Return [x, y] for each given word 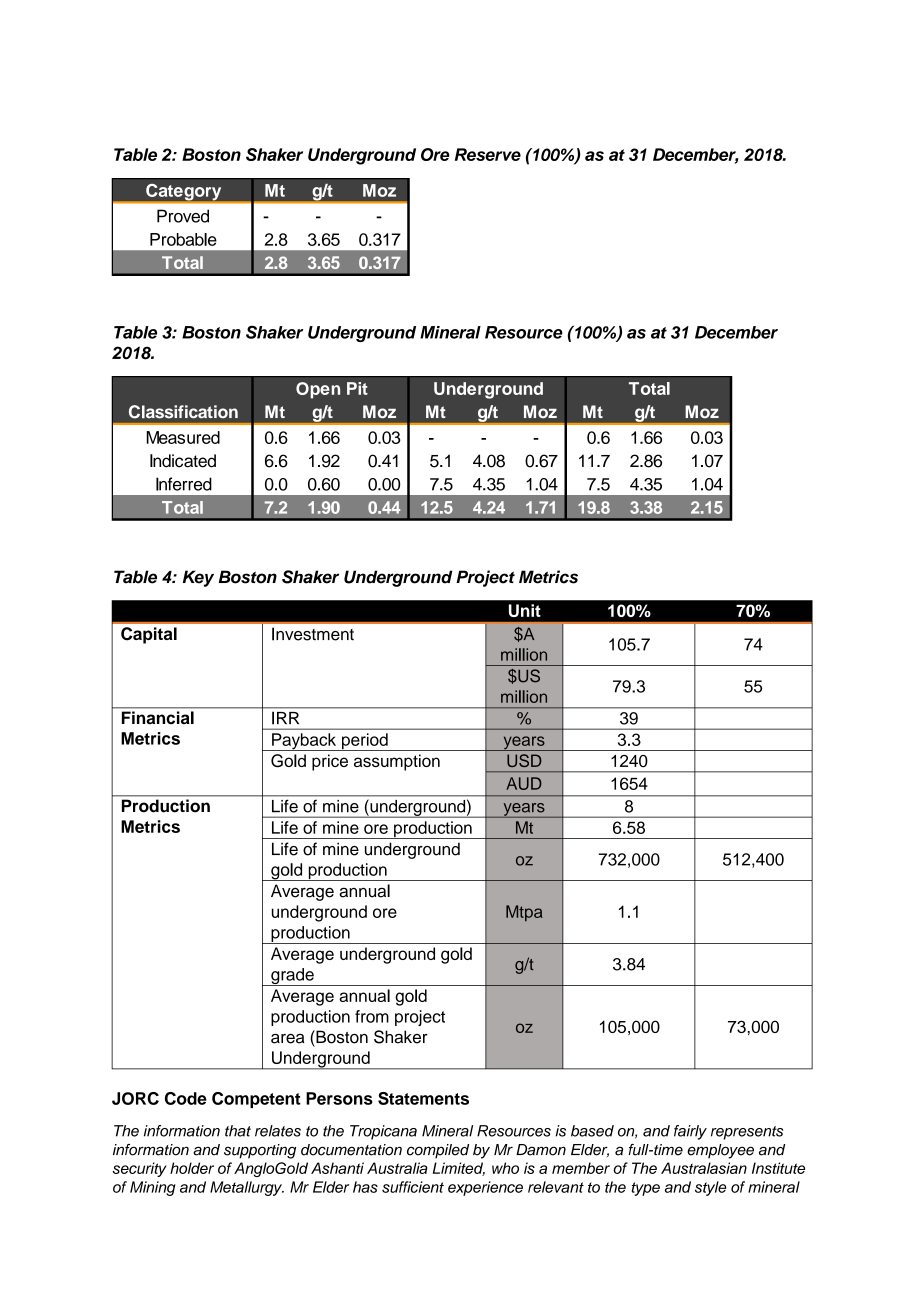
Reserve [488, 154]
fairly [690, 1132]
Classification [183, 412]
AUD [524, 783]
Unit [525, 610]
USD [524, 760]
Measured [183, 437]
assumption [397, 762]
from [372, 1016]
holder [192, 1168]
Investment [313, 634]
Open [318, 390]
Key [198, 578]
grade [292, 977]
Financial [158, 717]
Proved [183, 216]
